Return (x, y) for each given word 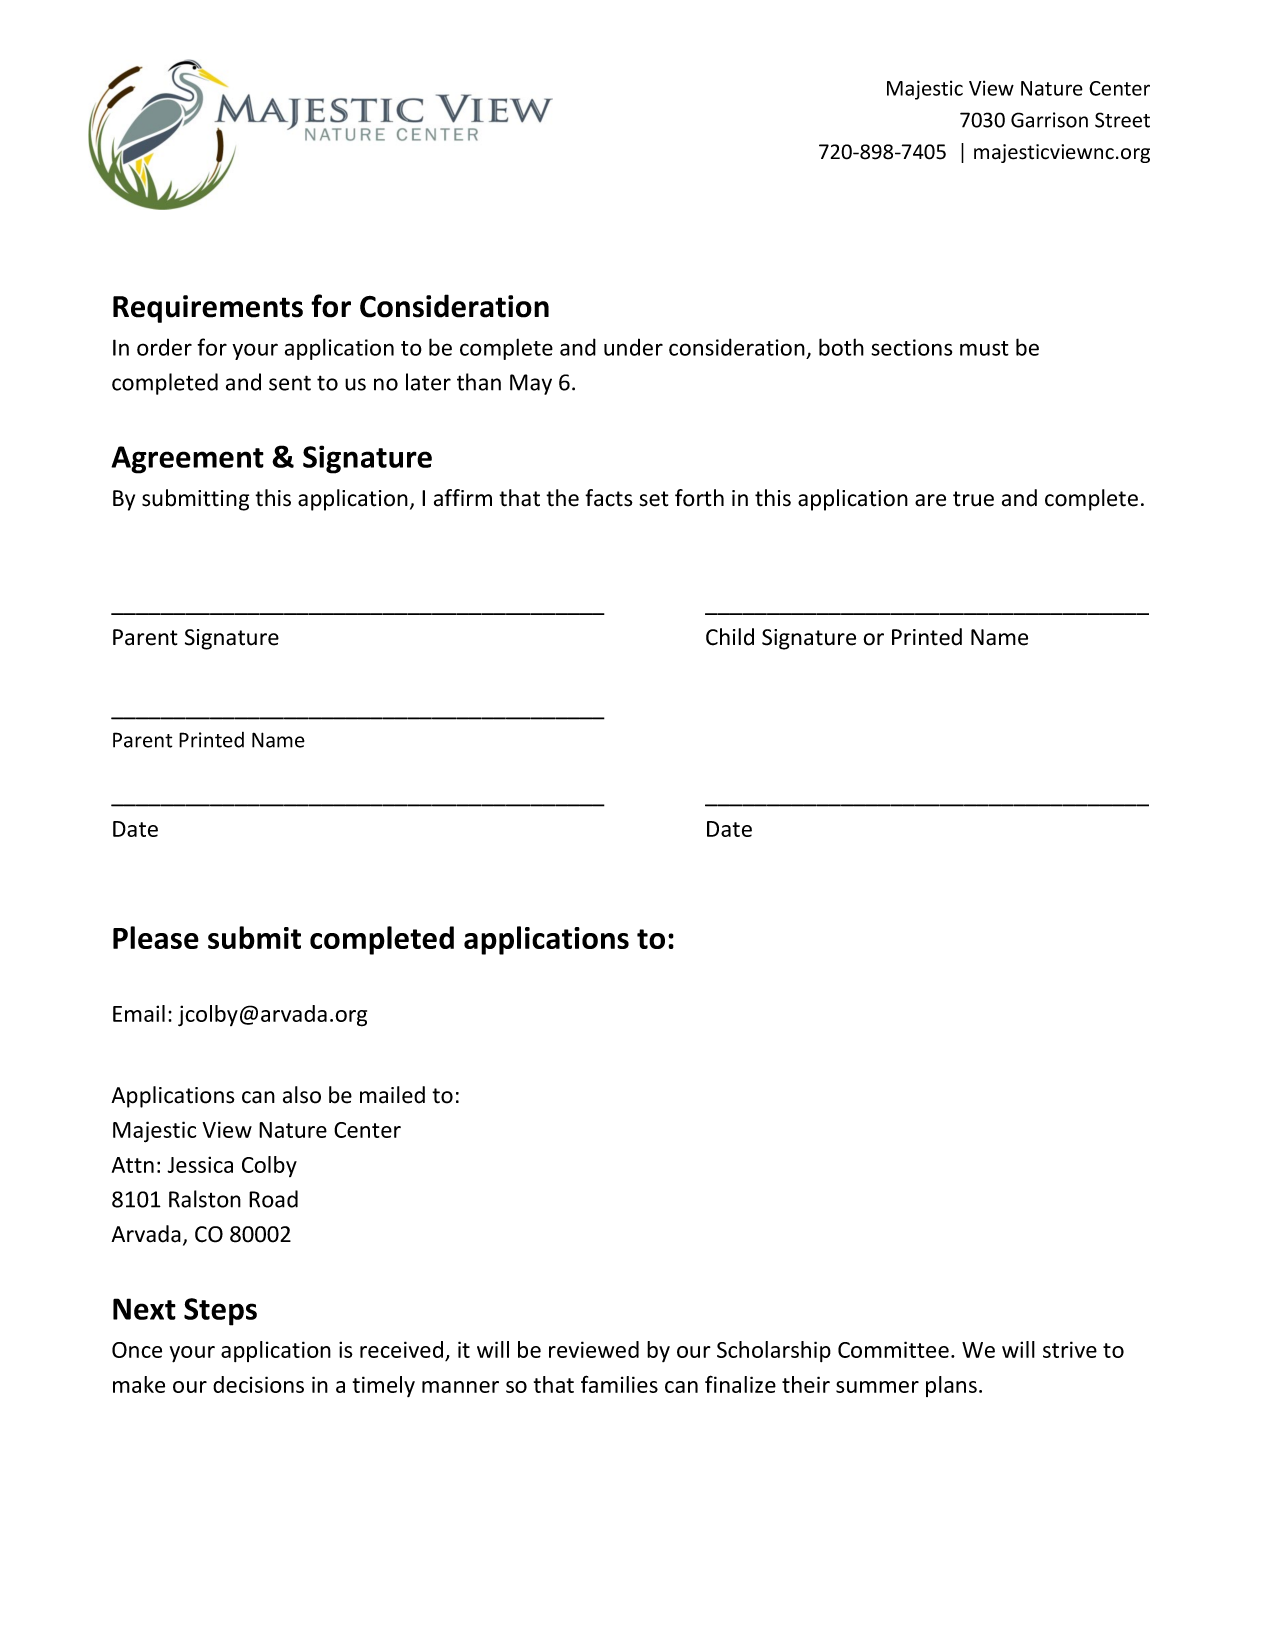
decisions (258, 1384)
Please (156, 937)
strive (1070, 1349)
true (973, 499)
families (619, 1384)
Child (730, 637)
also (302, 1095)
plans (951, 1386)
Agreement (187, 460)
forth (699, 498)
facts (609, 498)
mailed (392, 1095)
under (633, 347)
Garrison (1049, 120)
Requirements (208, 309)
